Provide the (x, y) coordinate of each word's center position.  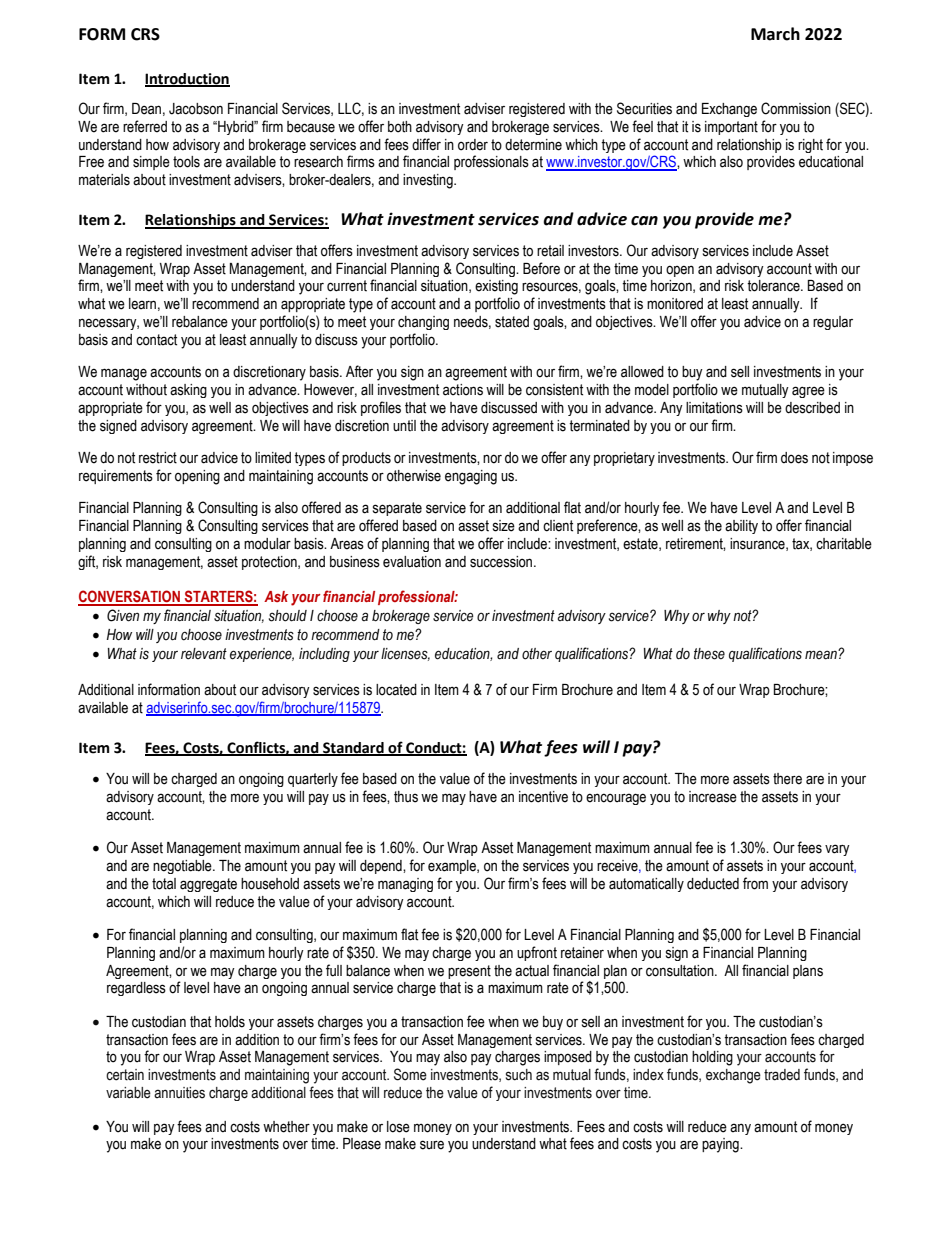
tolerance (774, 286)
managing (405, 885)
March (775, 34)
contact (156, 340)
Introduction (187, 79)
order (473, 145)
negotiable (183, 867)
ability (741, 527)
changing (423, 323)
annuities (179, 1093)
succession (502, 562)
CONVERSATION (130, 597)
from (755, 883)
